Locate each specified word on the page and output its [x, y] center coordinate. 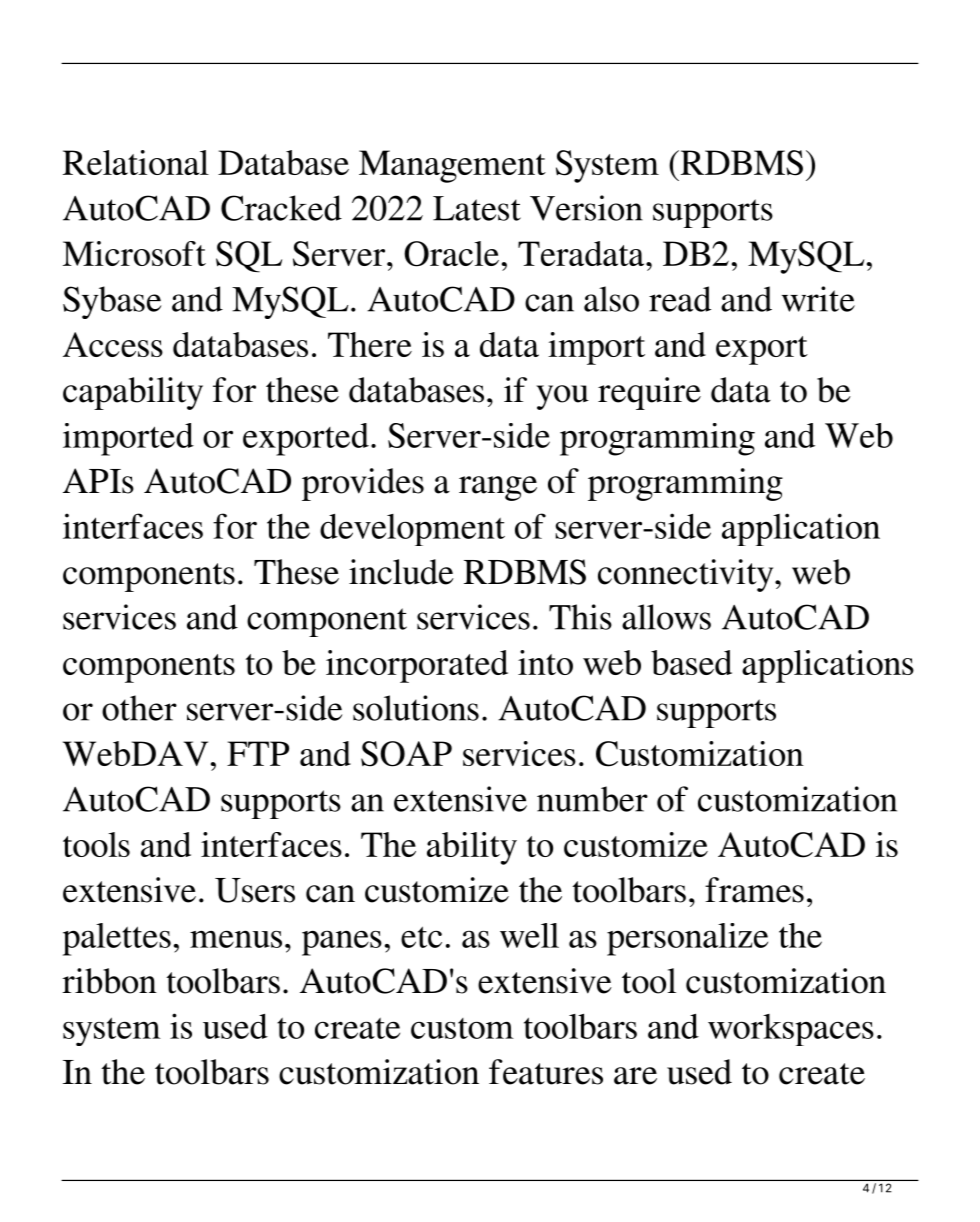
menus [236, 939]
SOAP [406, 754]
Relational [136, 162]
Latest [477, 208]
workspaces [791, 1030]
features [546, 1072]
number [592, 799]
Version [586, 208]
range [498, 488]
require [649, 393]
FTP [258, 753]
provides [363, 484]
